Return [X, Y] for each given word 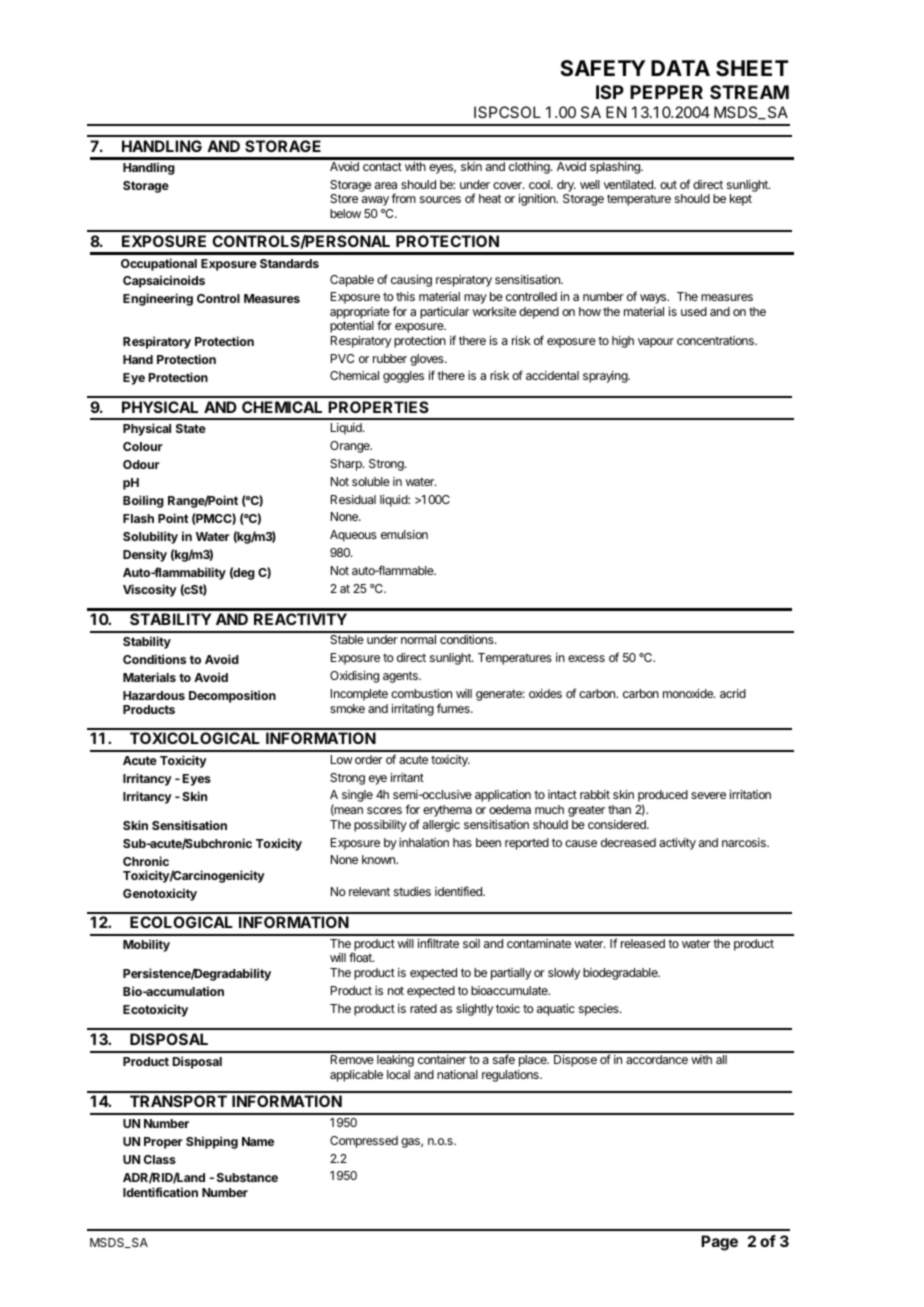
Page [719, 1243]
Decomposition [232, 696]
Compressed [364, 1142]
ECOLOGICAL [181, 922]
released [643, 943]
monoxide [689, 693]
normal [418, 639]
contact [382, 166]
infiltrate [438, 943]
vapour [656, 343]
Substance [247, 1177]
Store [344, 198]
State [191, 428]
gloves [428, 360]
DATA [680, 68]
